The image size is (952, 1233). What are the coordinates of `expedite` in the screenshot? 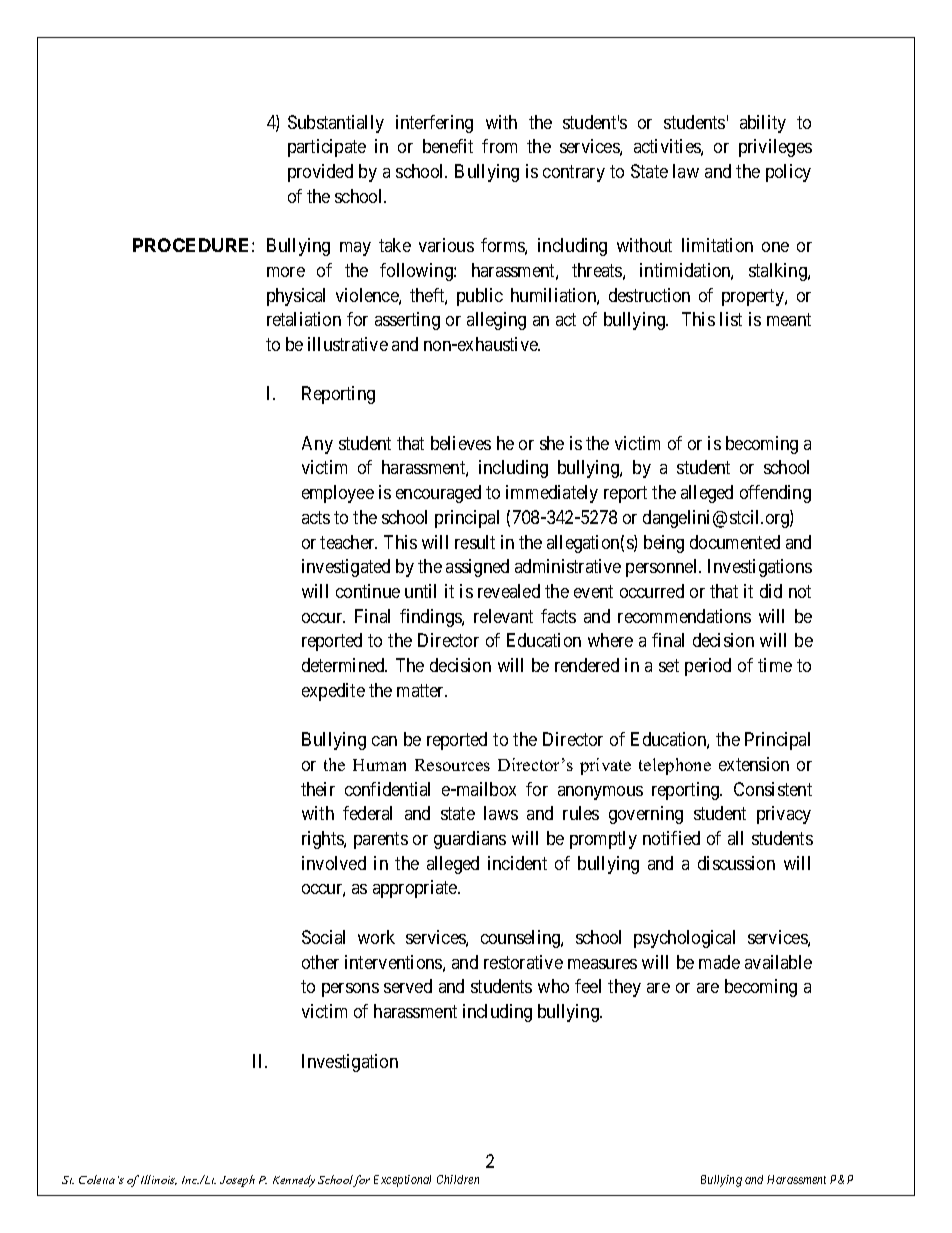 It's located at (333, 692).
